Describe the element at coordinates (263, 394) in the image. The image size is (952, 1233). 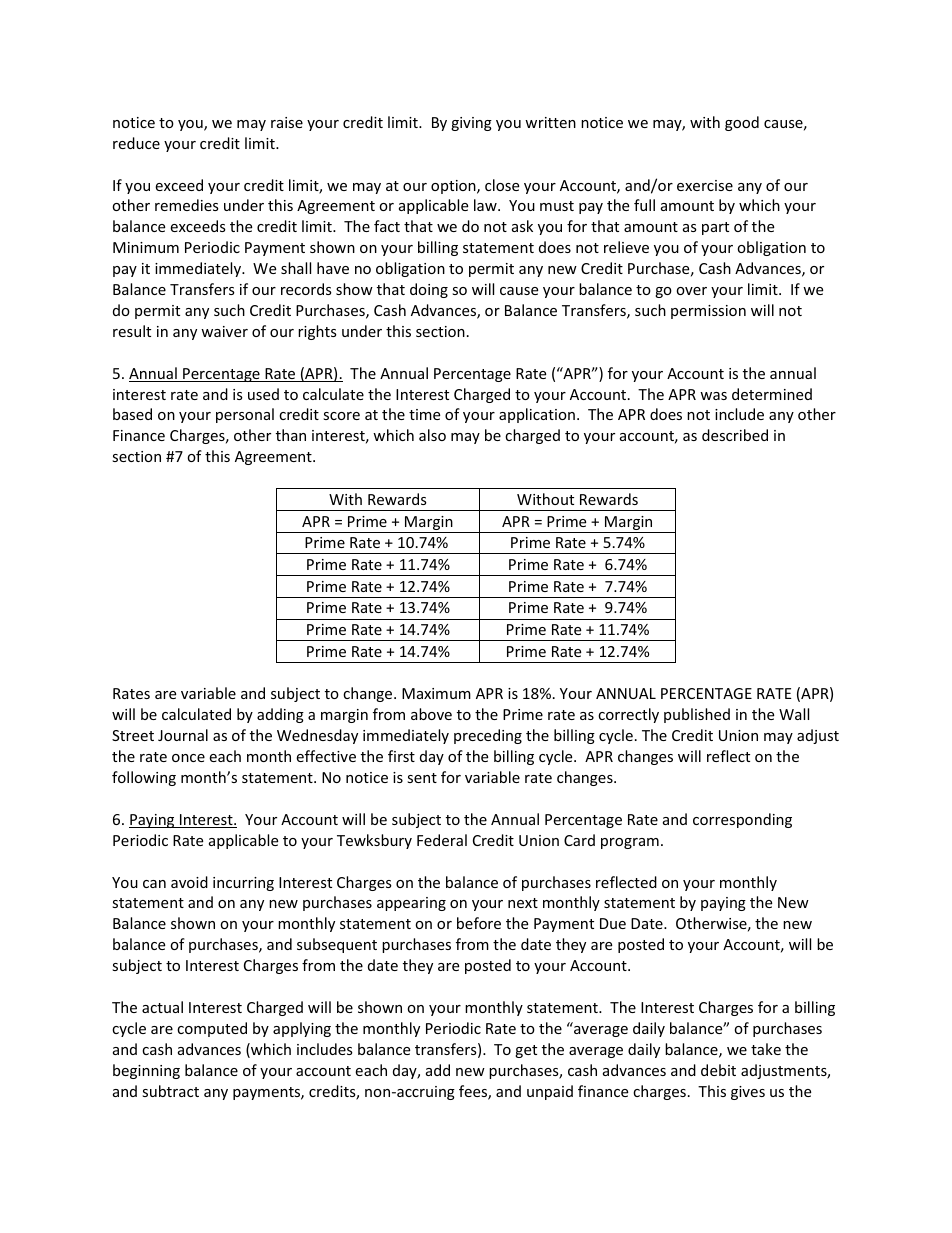
I see `used` at that location.
